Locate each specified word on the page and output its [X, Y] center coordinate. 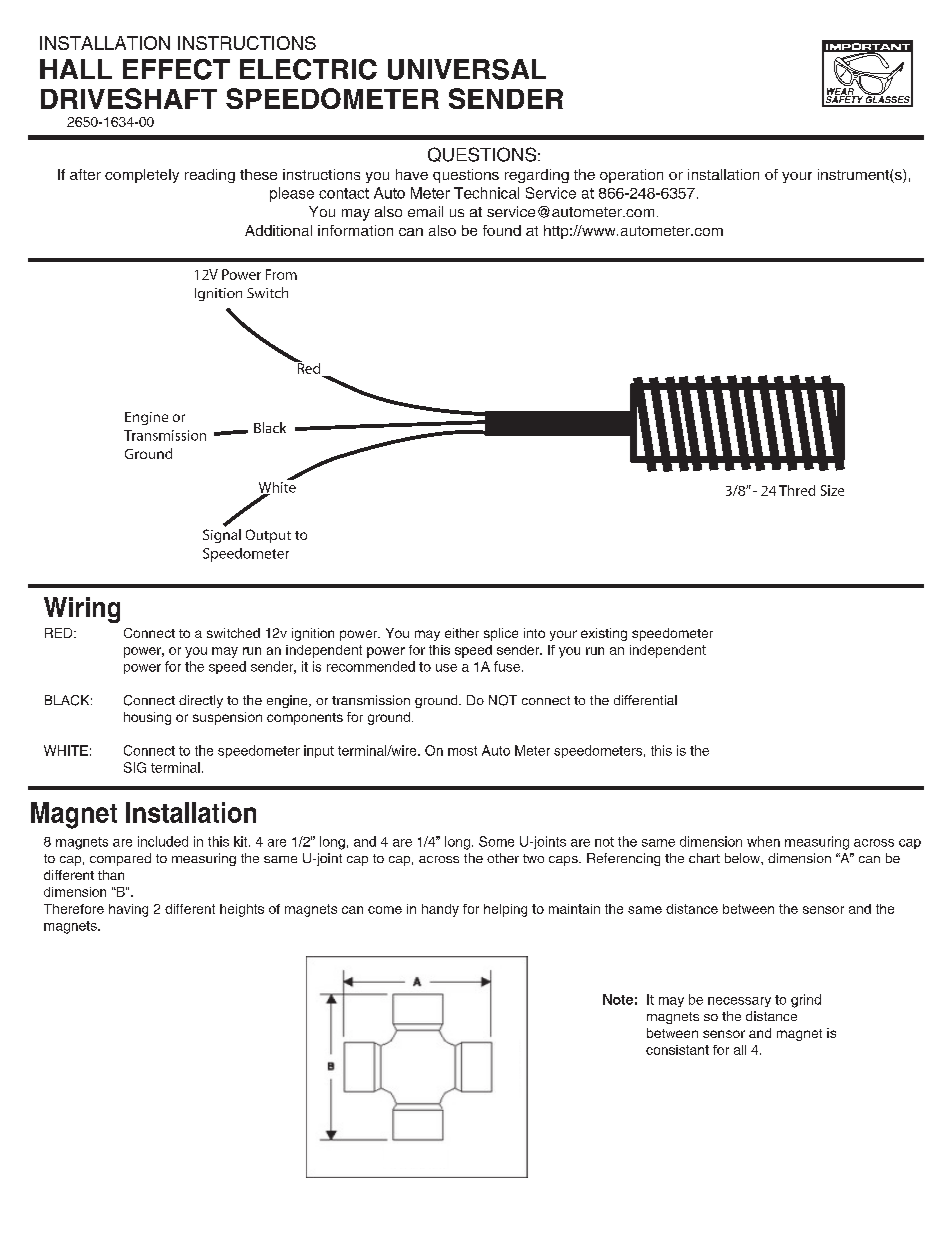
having [128, 910]
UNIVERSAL [467, 69]
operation [631, 176]
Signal [222, 536]
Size [832, 490]
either [462, 633]
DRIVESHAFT [129, 98]
